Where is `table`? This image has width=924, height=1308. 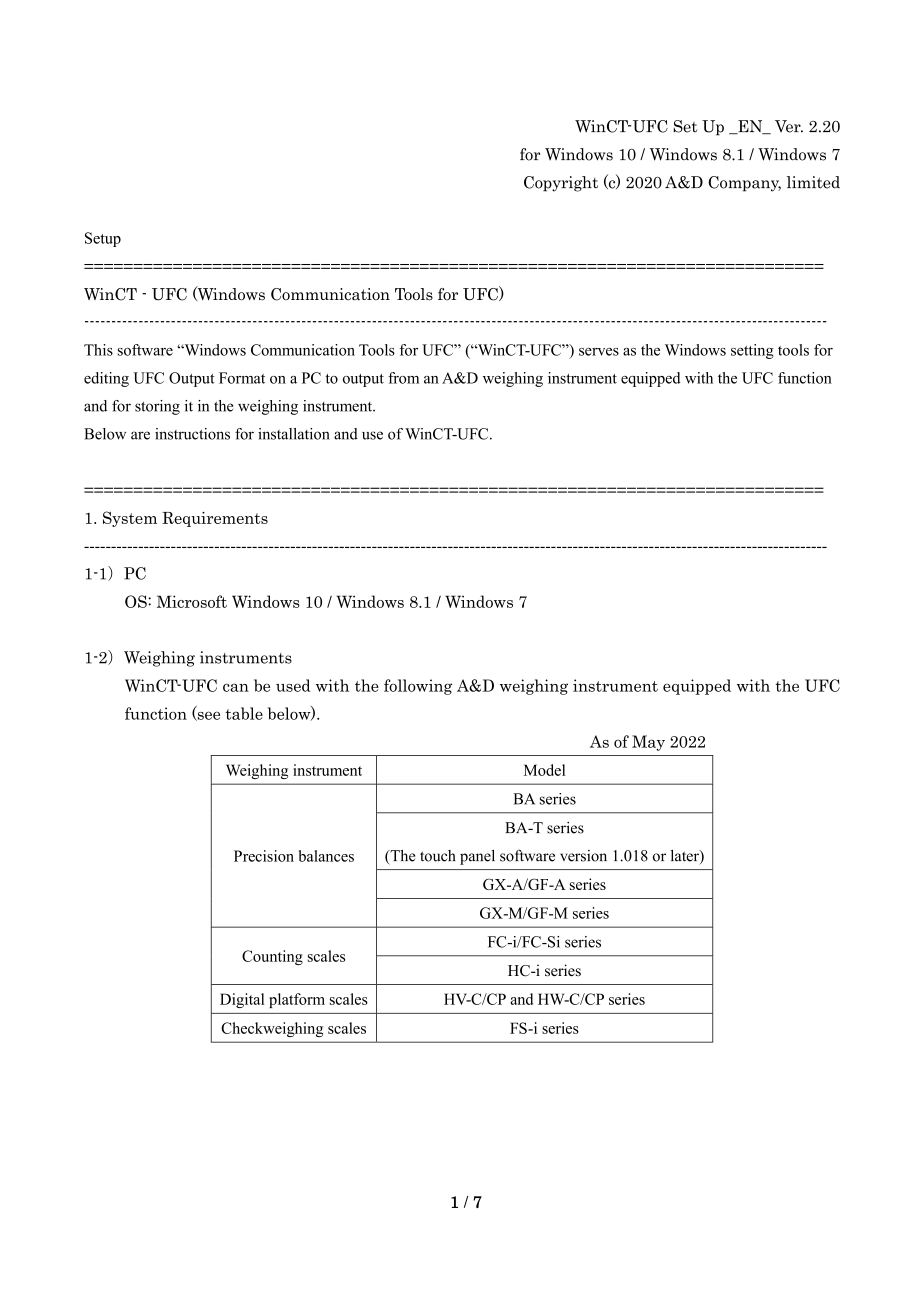
table is located at coordinates (244, 713).
